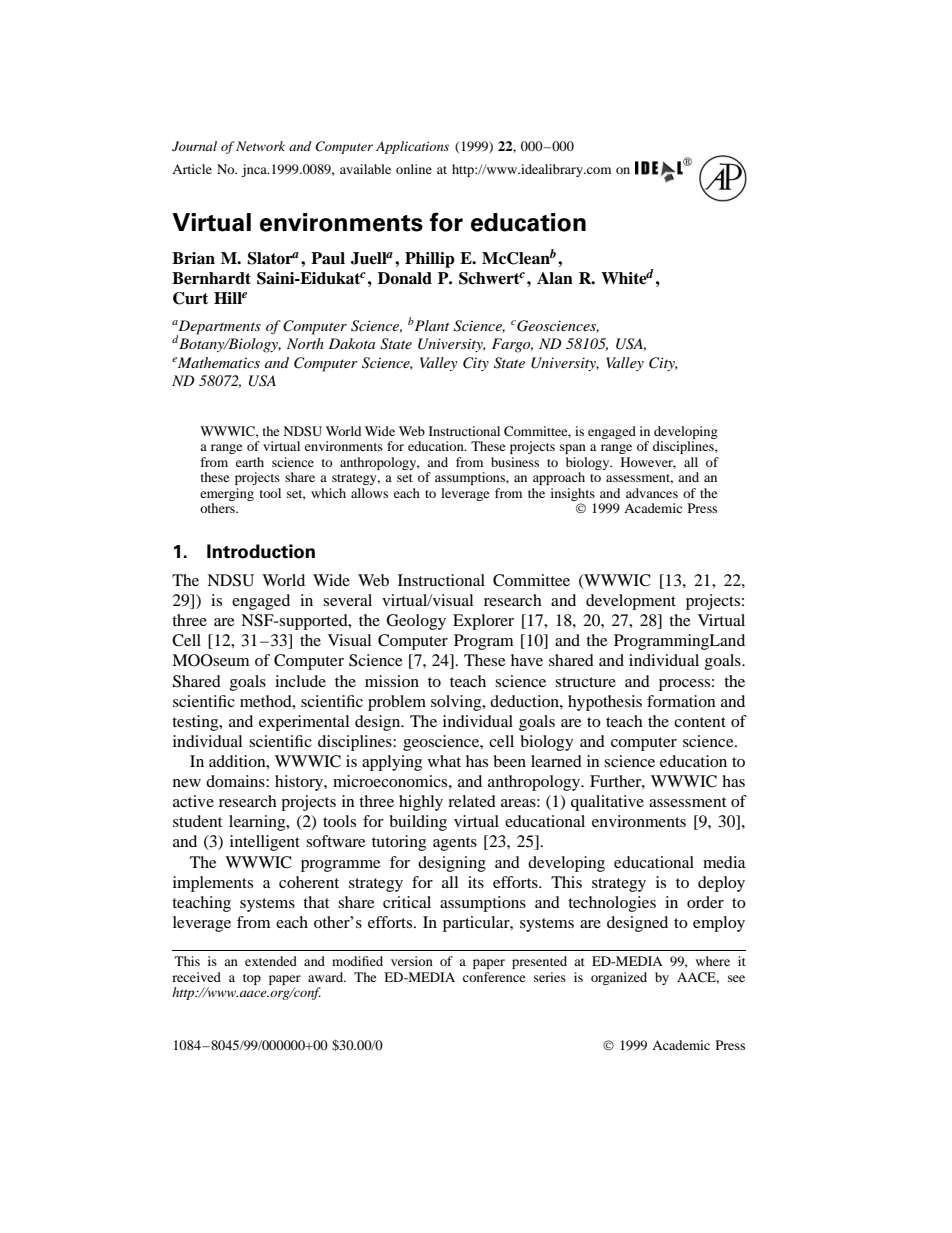  What do you see at coordinates (260, 146) in the image?
I see `Network` at bounding box center [260, 146].
